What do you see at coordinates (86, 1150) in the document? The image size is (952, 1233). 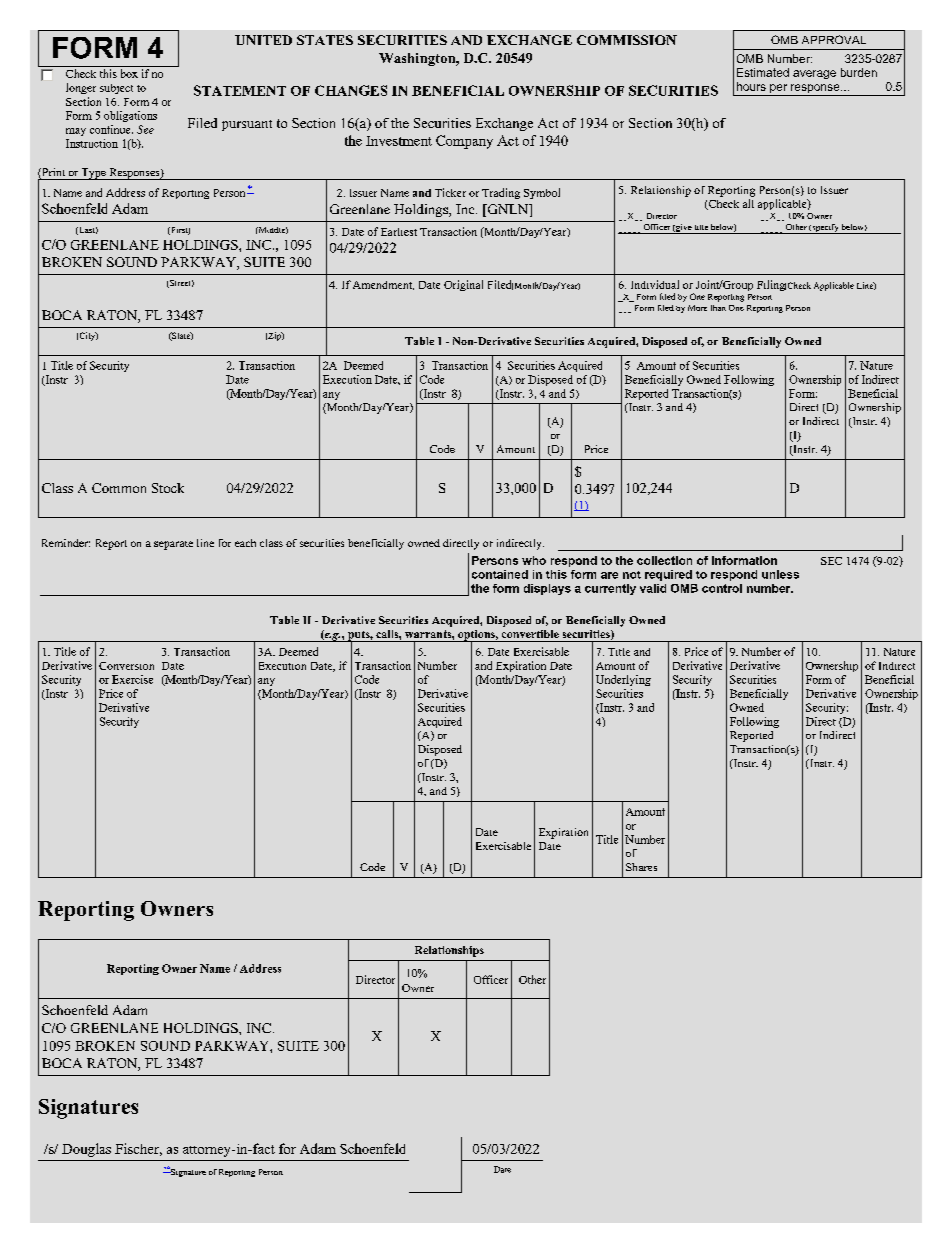 I see `Douglas` at bounding box center [86, 1150].
